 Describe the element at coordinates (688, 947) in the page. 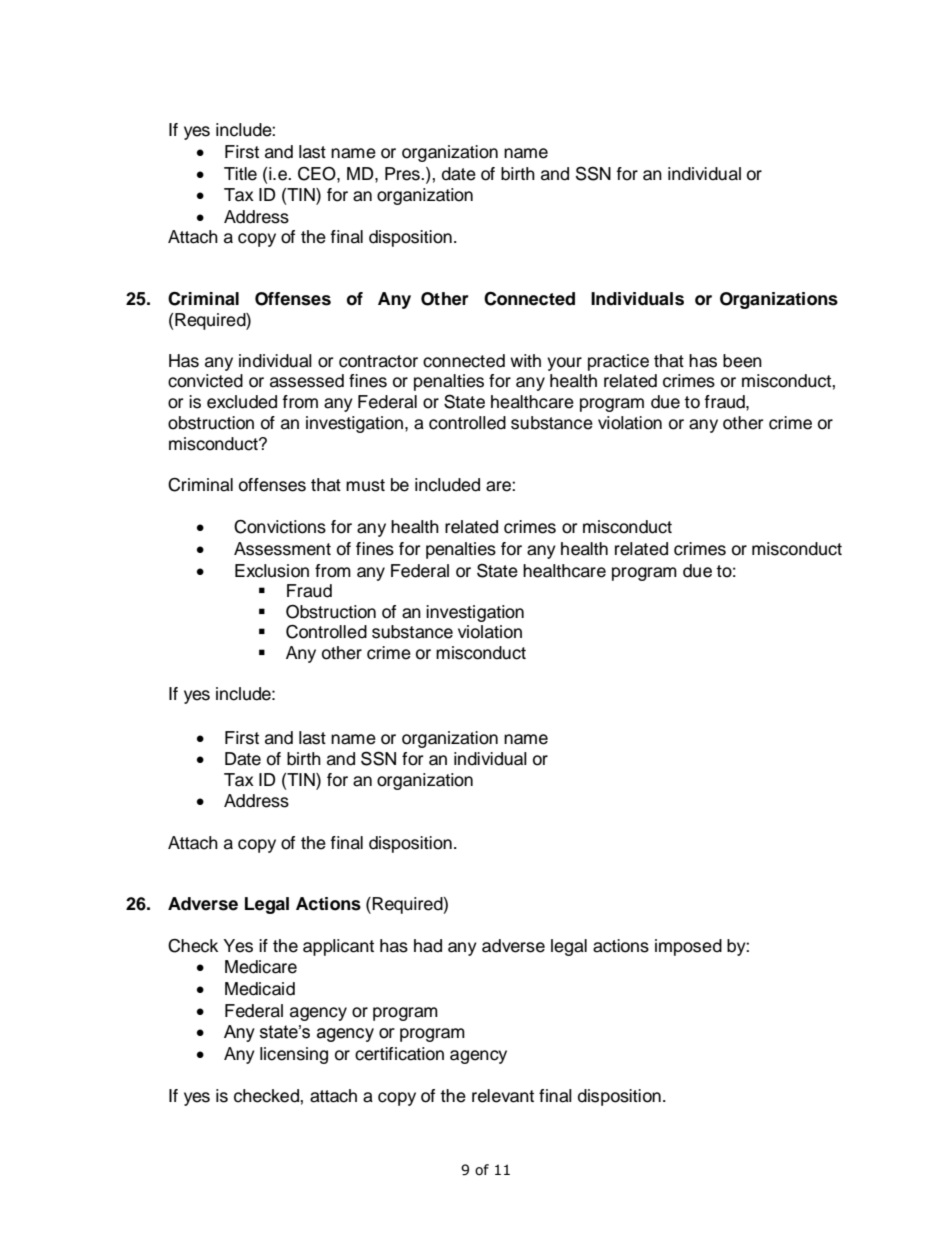

I see `imposed` at that location.
